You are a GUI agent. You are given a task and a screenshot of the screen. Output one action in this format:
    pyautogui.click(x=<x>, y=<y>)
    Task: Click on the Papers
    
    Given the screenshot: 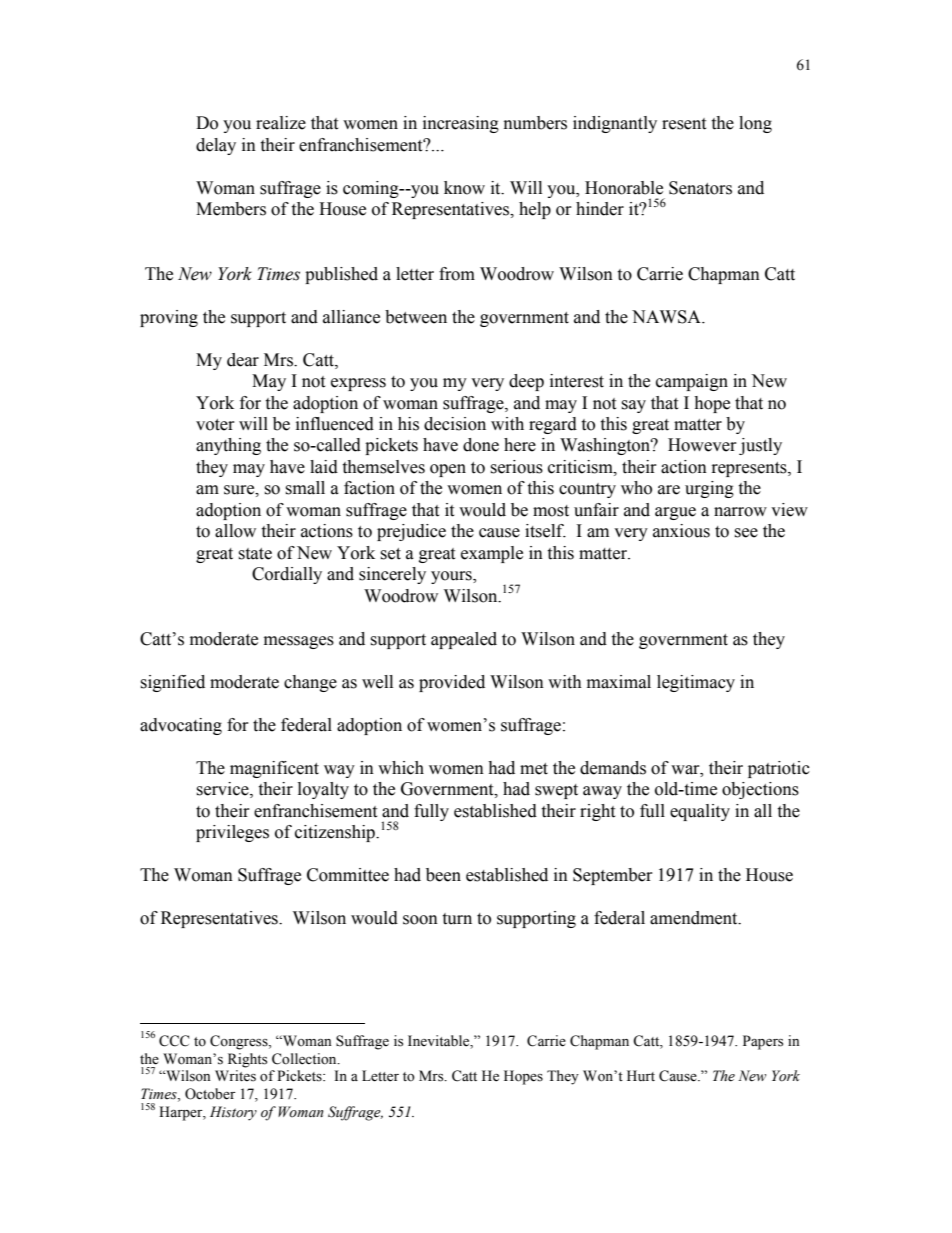 What is the action you would take?
    pyautogui.click(x=763, y=1042)
